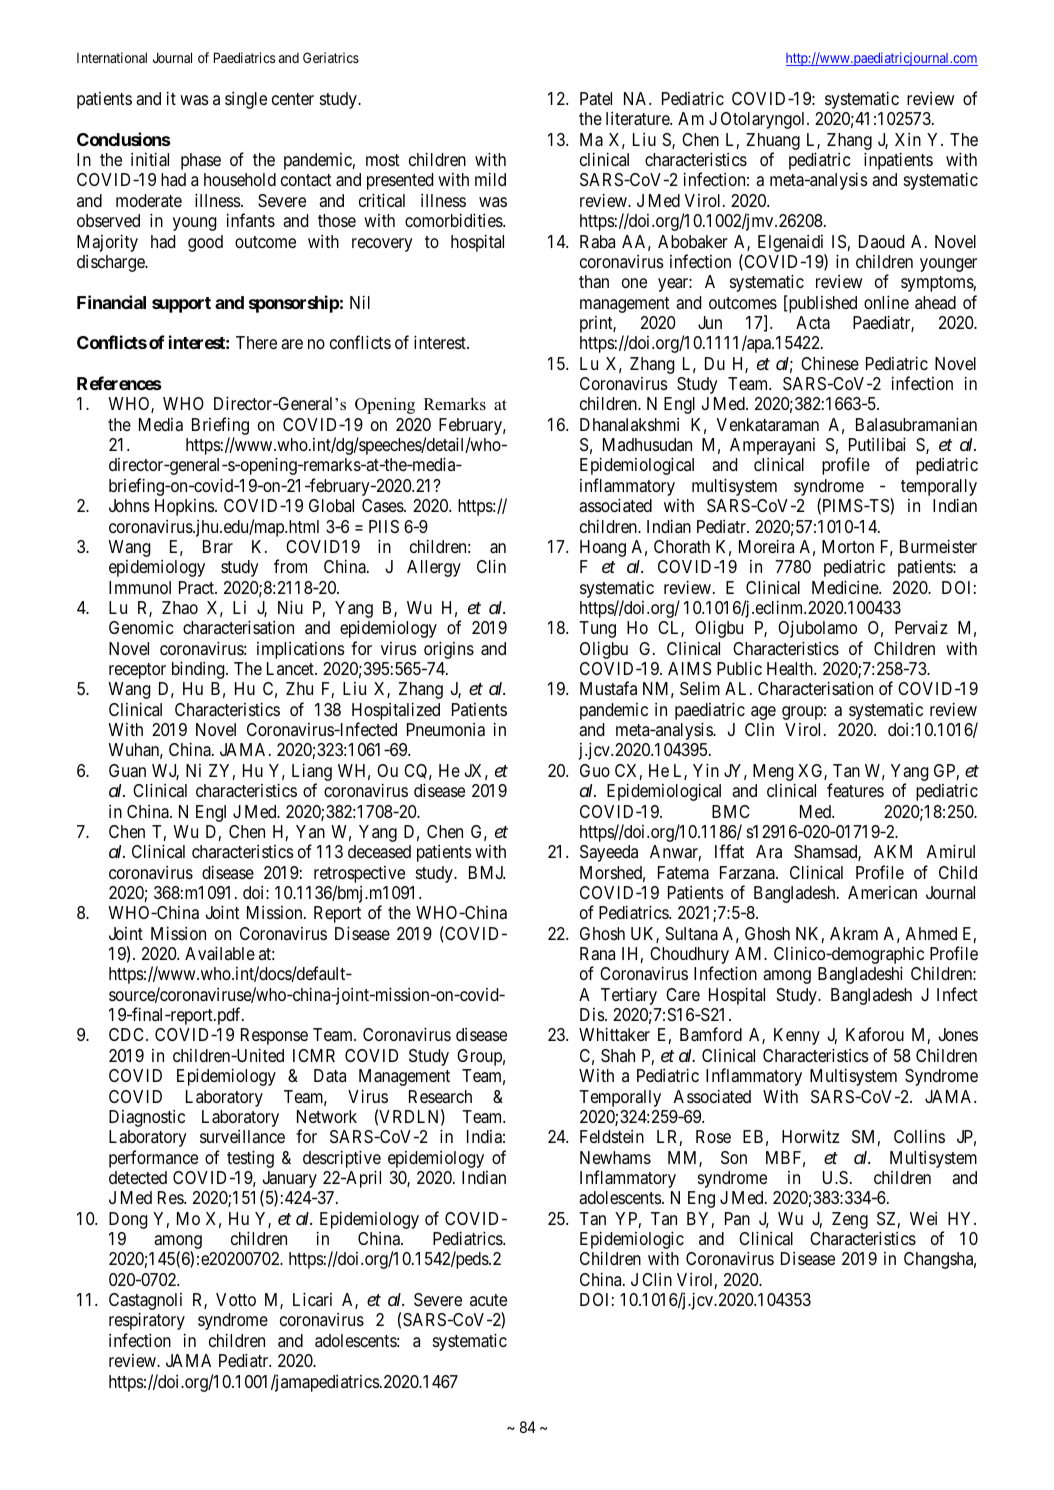 This page has height=1490, width=1054. Describe the element at coordinates (488, 1300) in the page. I see `acute` at that location.
